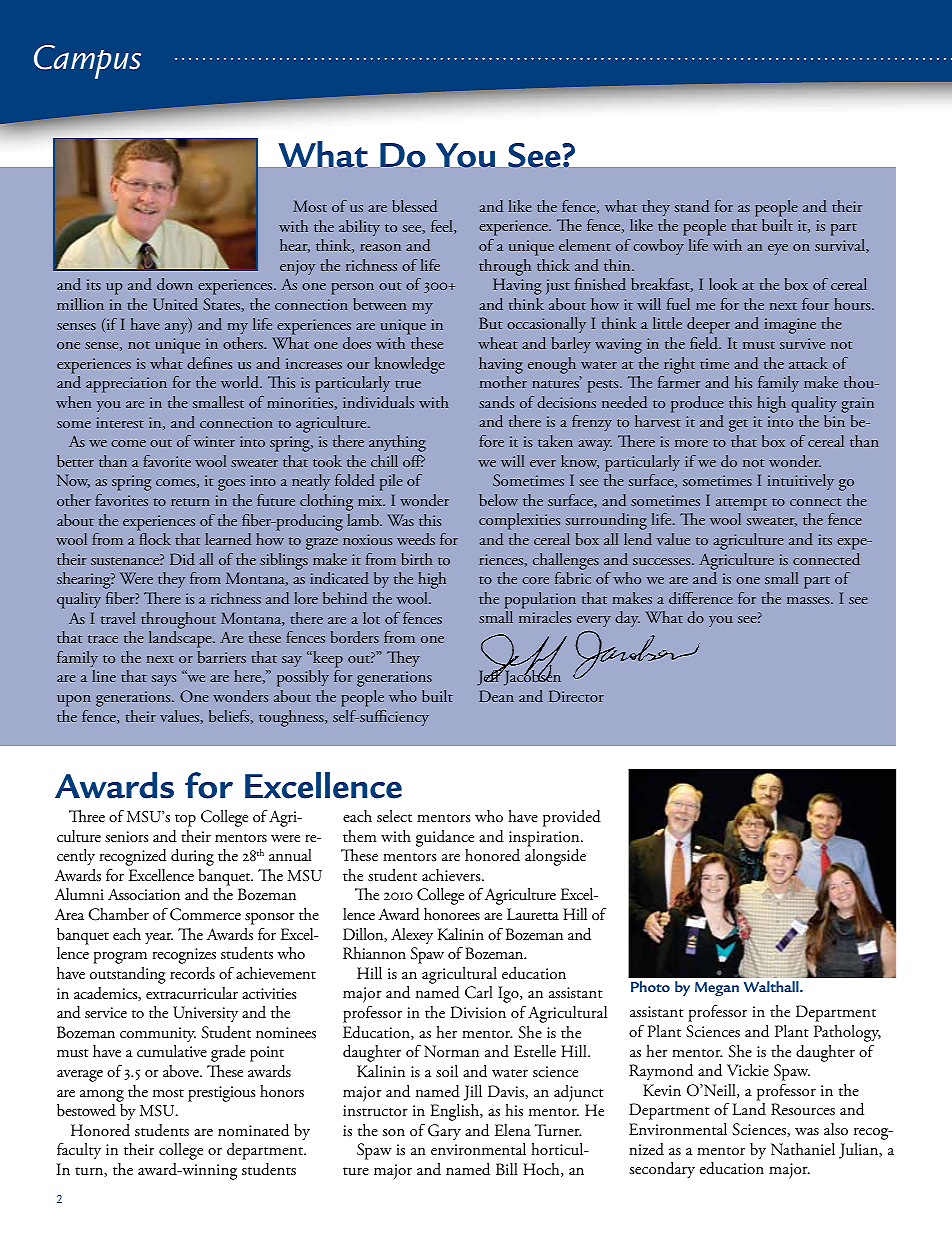 The height and width of the screenshot is (1233, 952). Describe the element at coordinates (490, 323) in the screenshot. I see `But` at that location.
